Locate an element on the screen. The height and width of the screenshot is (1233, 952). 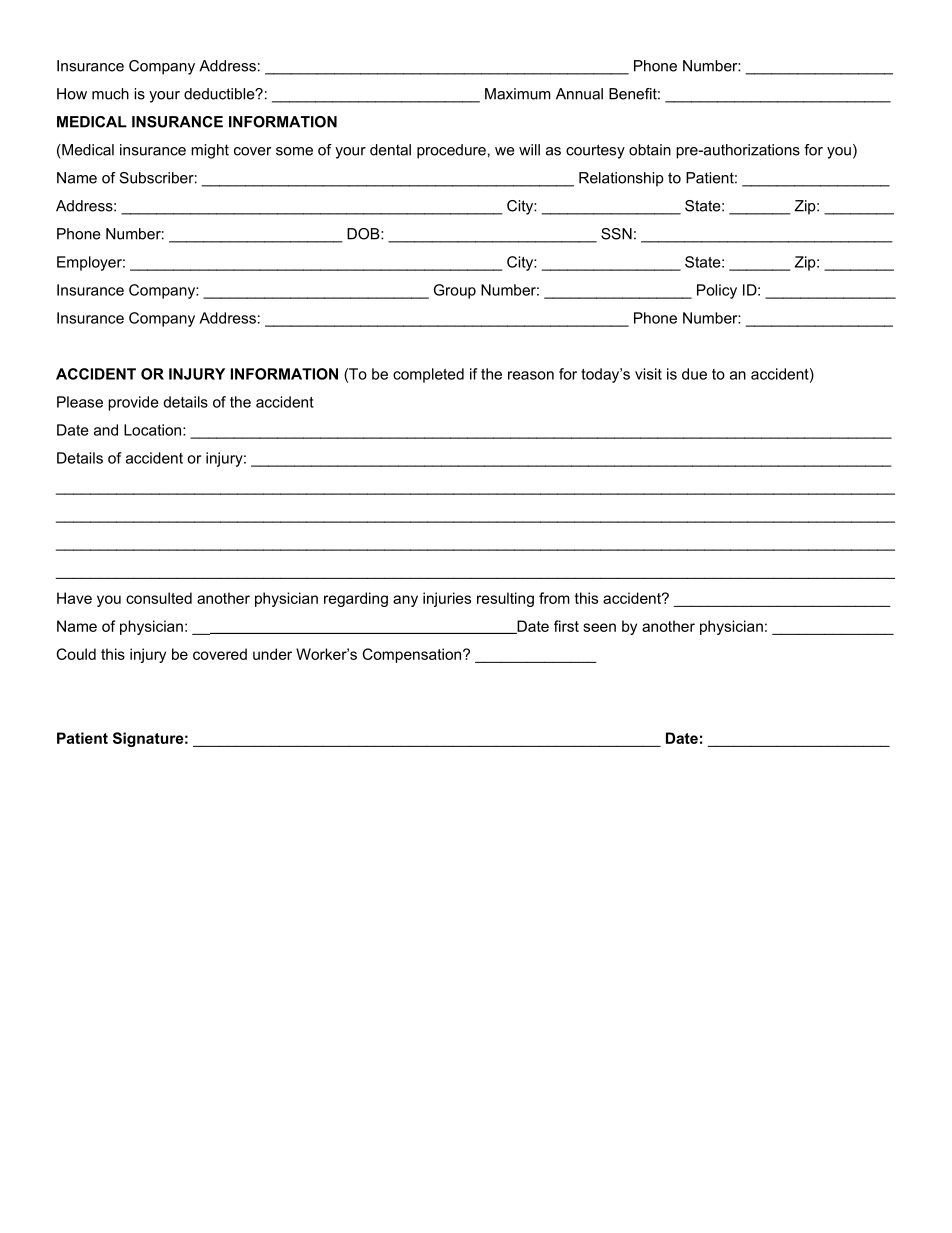
provide is located at coordinates (133, 403).
